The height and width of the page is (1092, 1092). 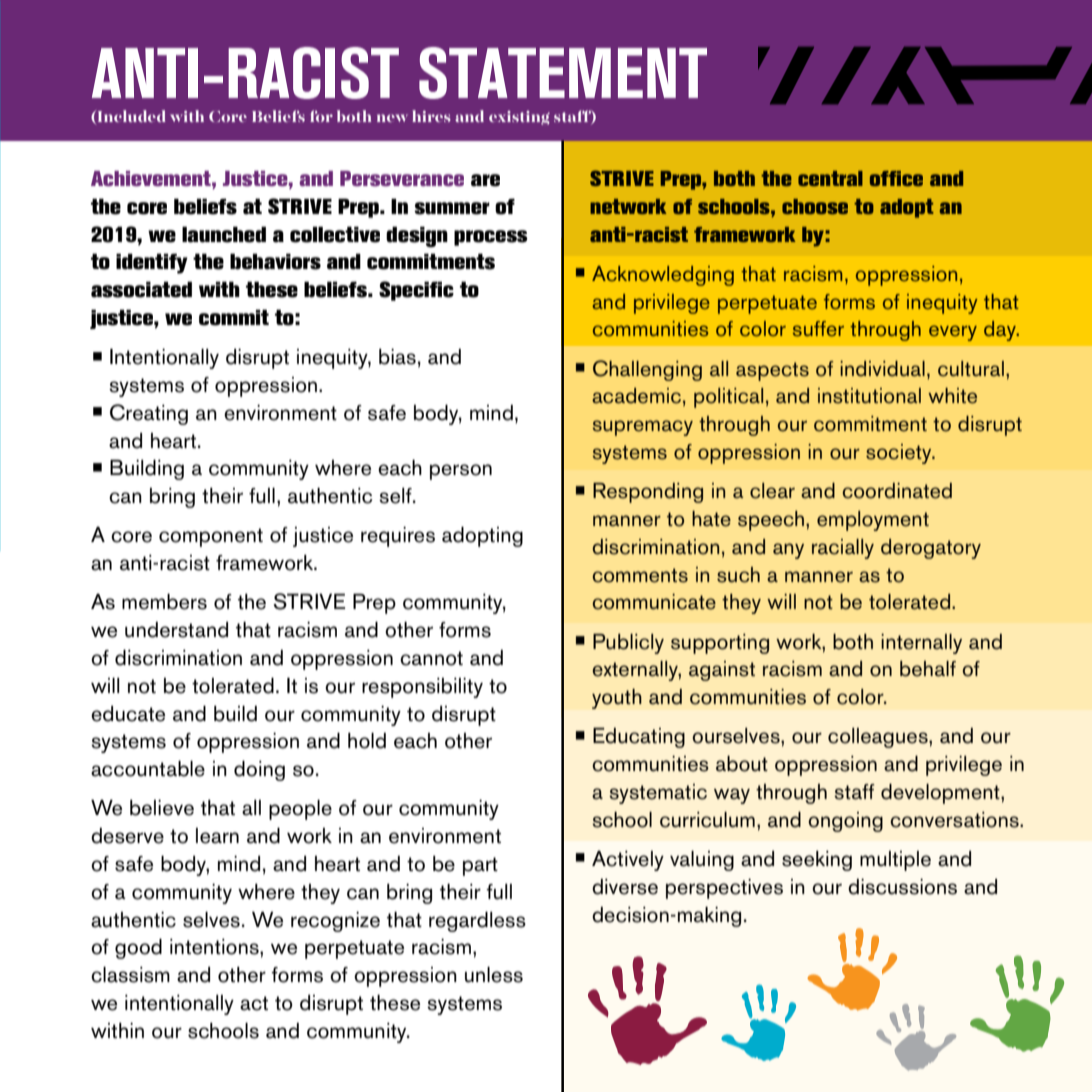 What do you see at coordinates (953, 333) in the page?
I see `every` at bounding box center [953, 333].
